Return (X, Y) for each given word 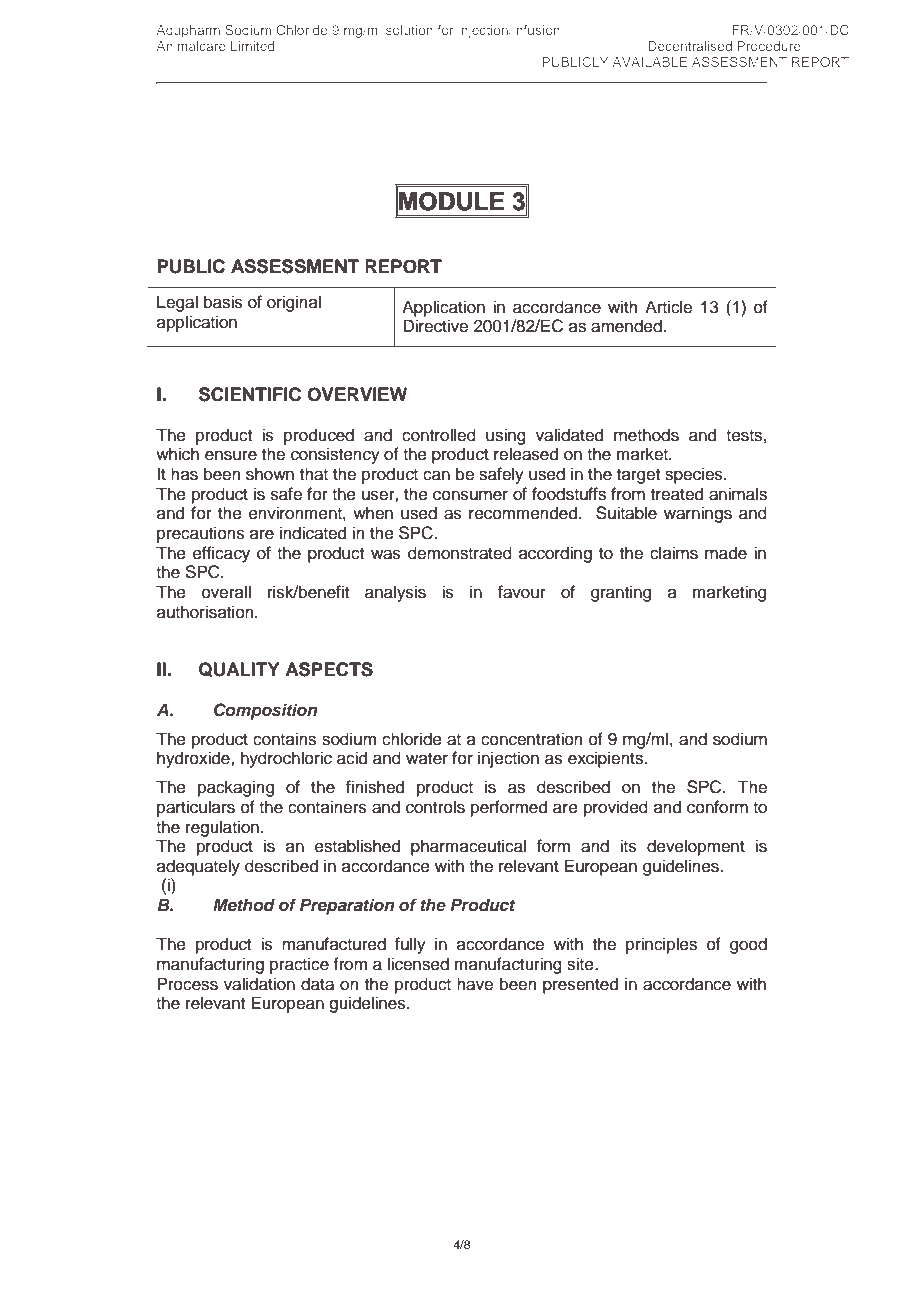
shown (270, 474)
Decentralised (690, 46)
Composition (265, 711)
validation (259, 984)
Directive (435, 326)
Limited (252, 46)
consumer (470, 495)
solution (409, 30)
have (475, 984)
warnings (698, 514)
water (427, 759)
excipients (606, 759)
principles (661, 945)
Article (668, 307)
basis (223, 302)
